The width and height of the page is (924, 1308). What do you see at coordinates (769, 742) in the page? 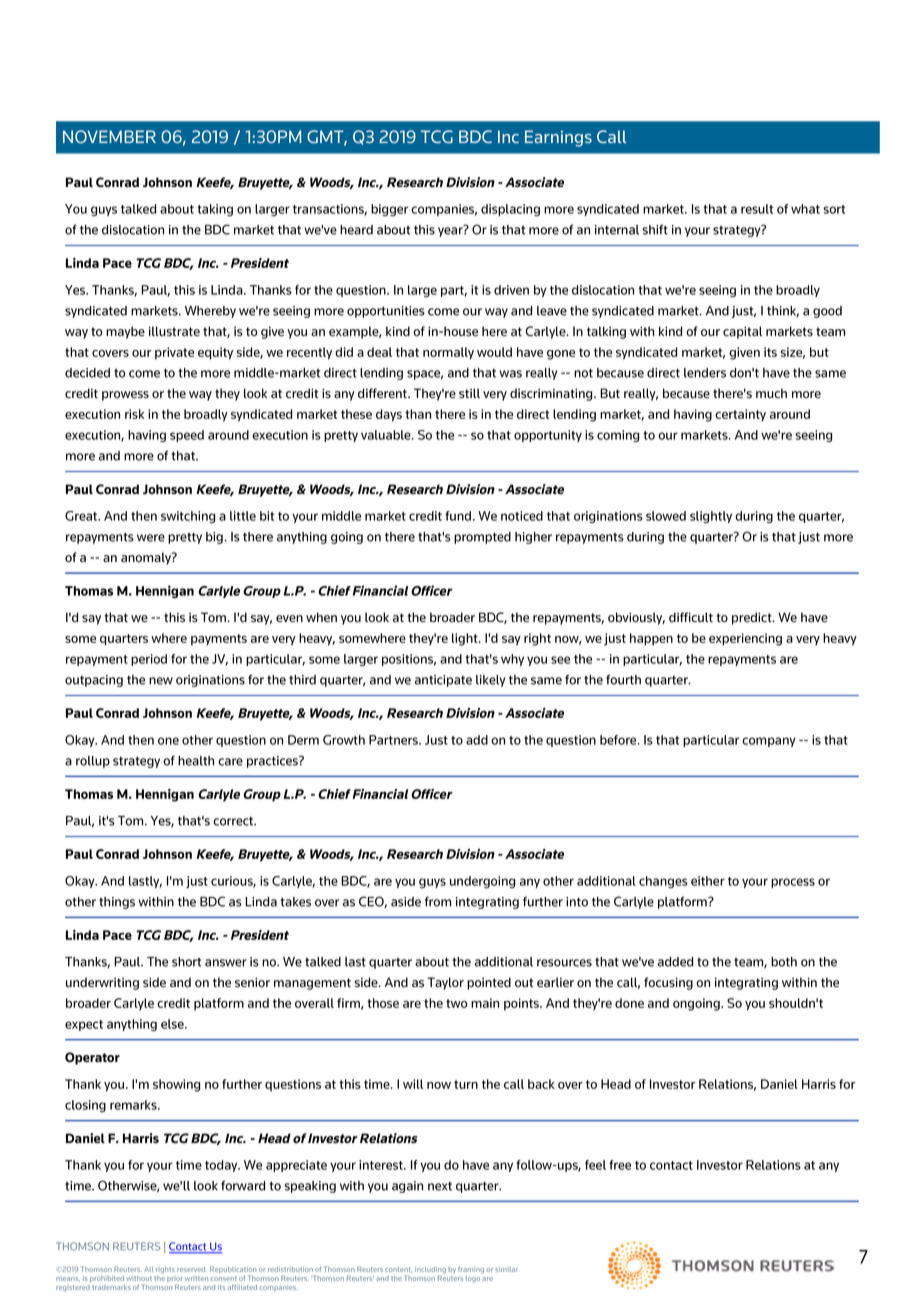
I see `company` at bounding box center [769, 742].
